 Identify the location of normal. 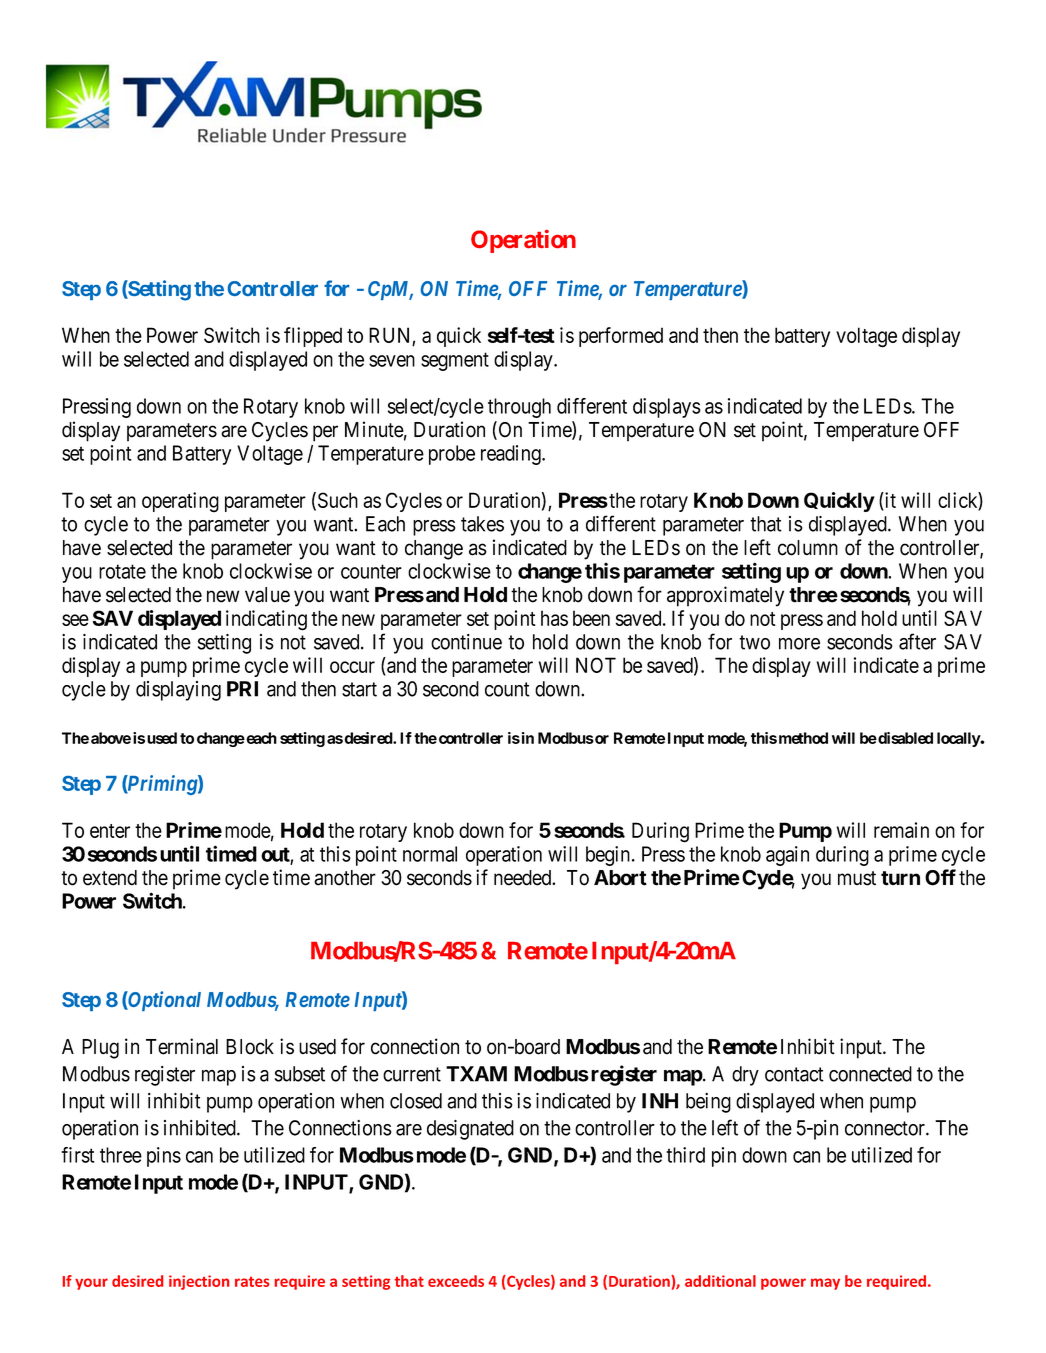
(430, 854).
